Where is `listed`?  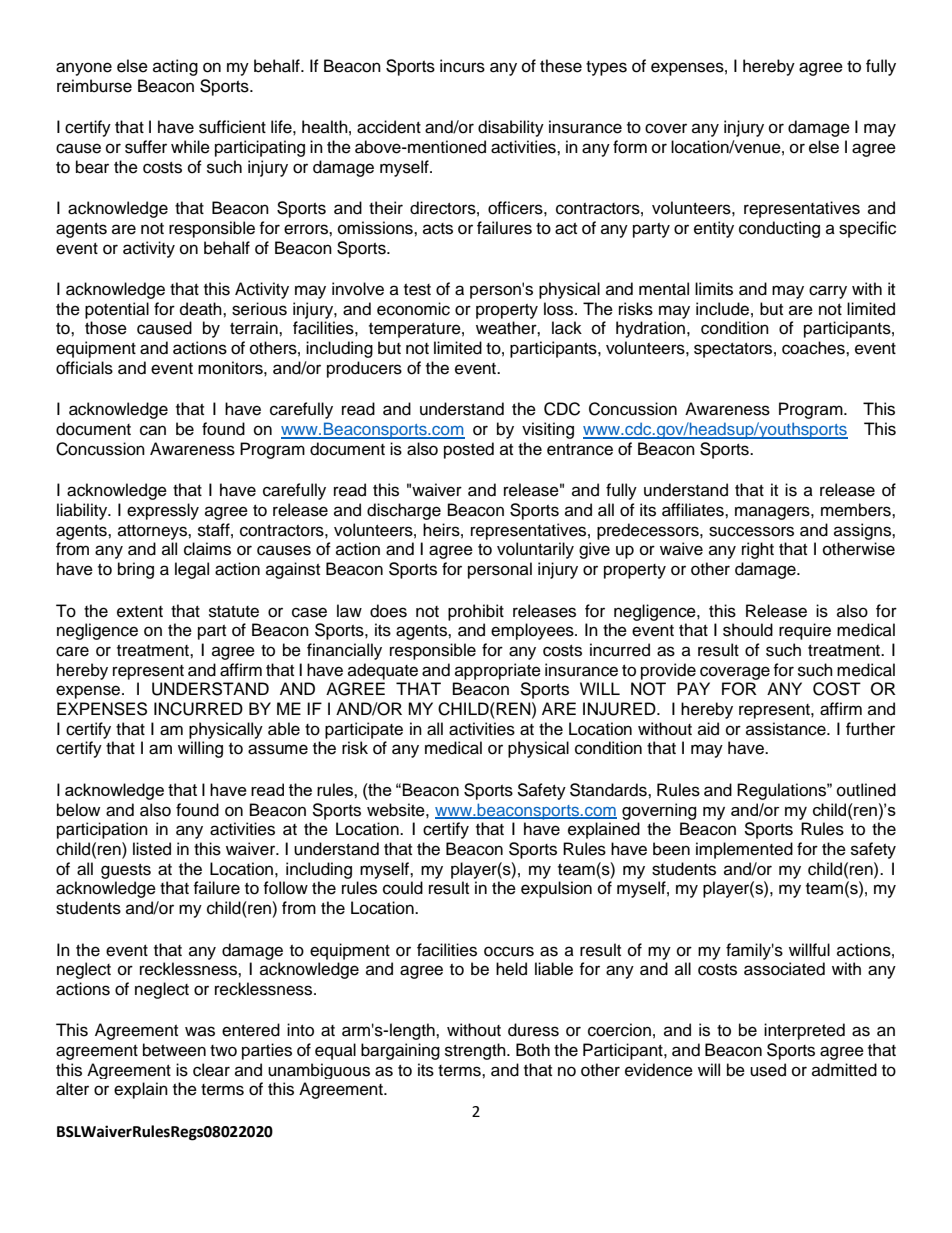 listed is located at coordinates (152, 849).
